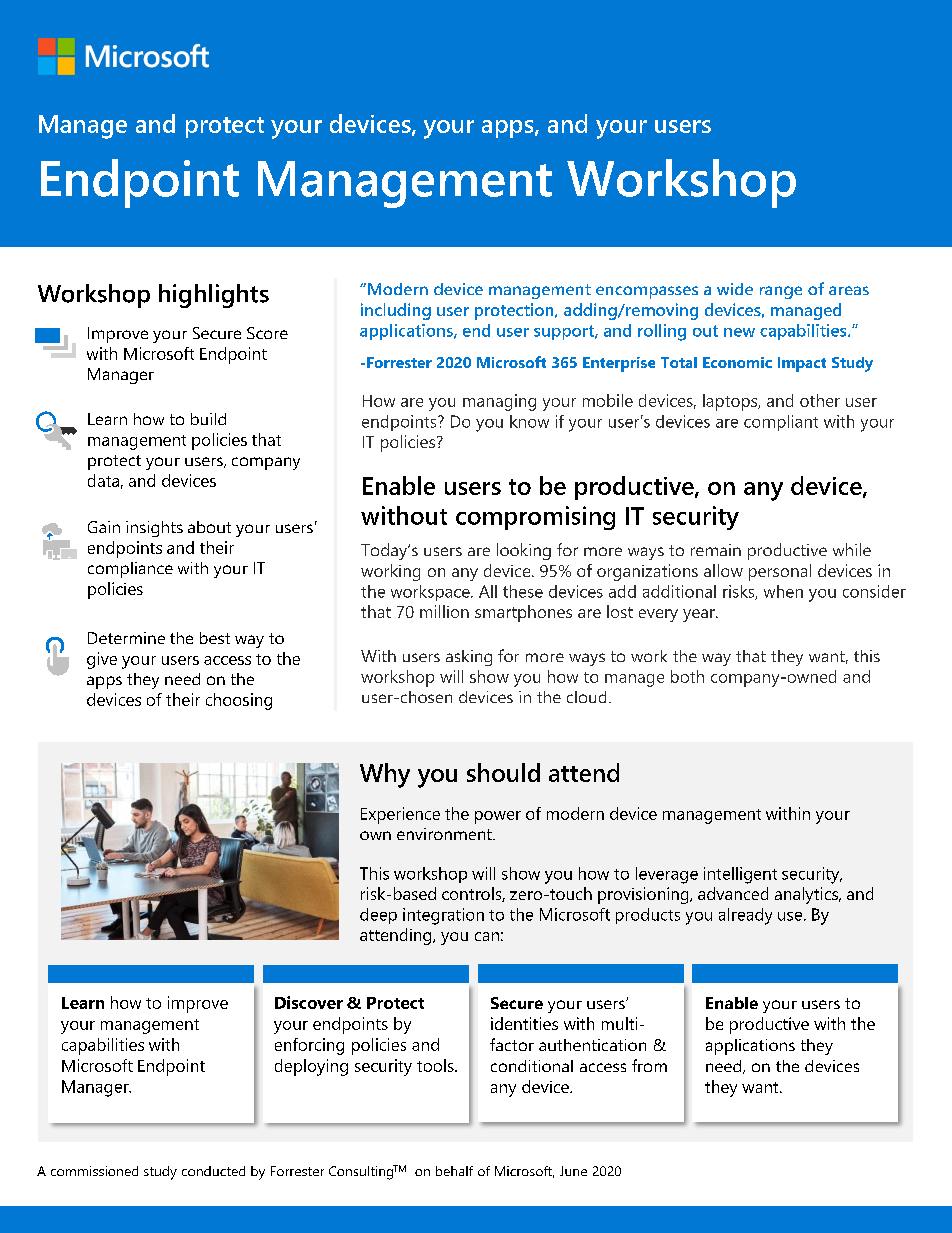  I want to click on new, so click(739, 332).
